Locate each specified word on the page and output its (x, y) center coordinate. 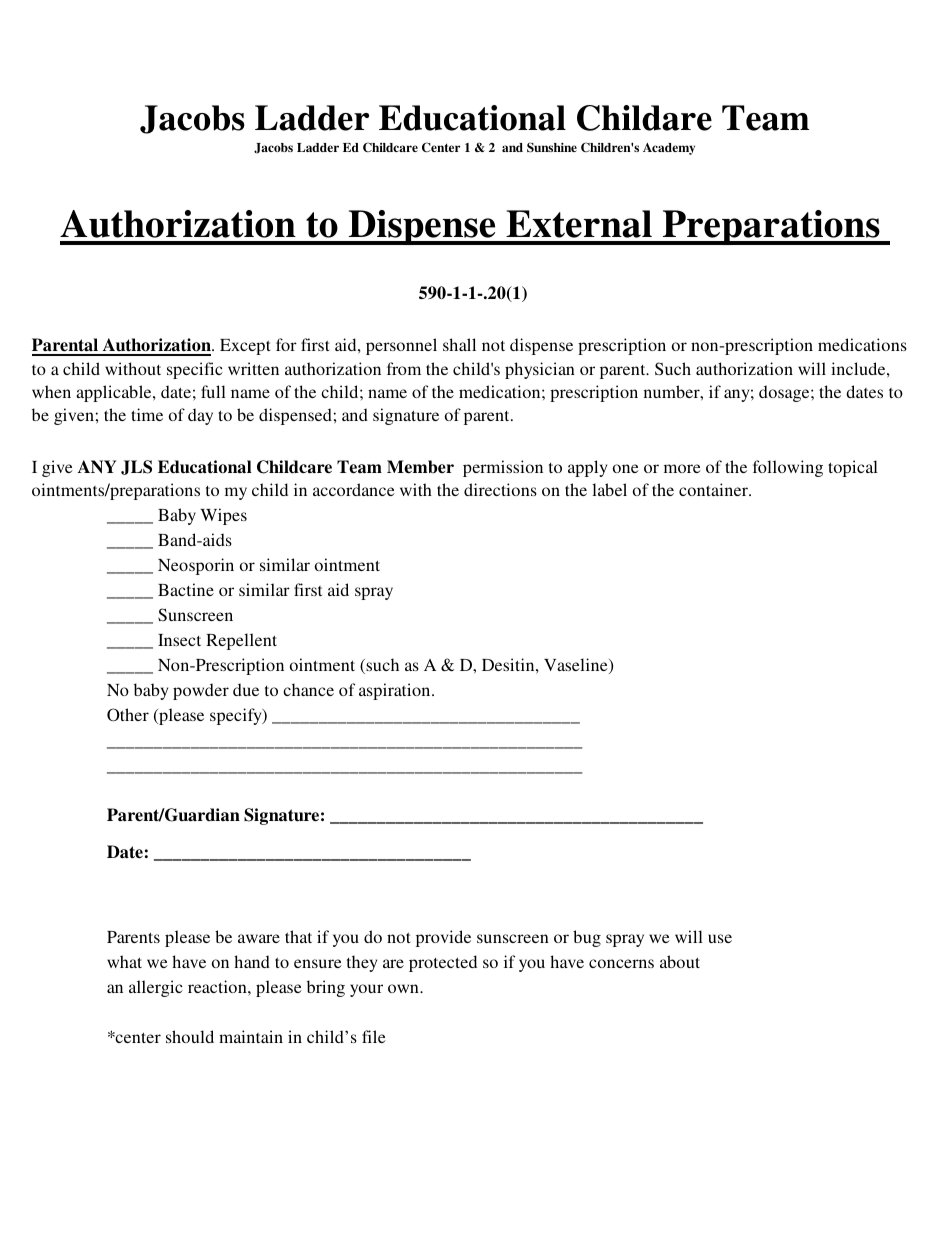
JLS (136, 467)
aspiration (396, 691)
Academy (669, 149)
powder (201, 691)
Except (245, 347)
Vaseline (577, 666)
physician (540, 370)
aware (259, 938)
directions (500, 489)
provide (443, 938)
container (714, 489)
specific (195, 370)
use (720, 938)
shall (459, 344)
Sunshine (552, 147)
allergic (156, 988)
